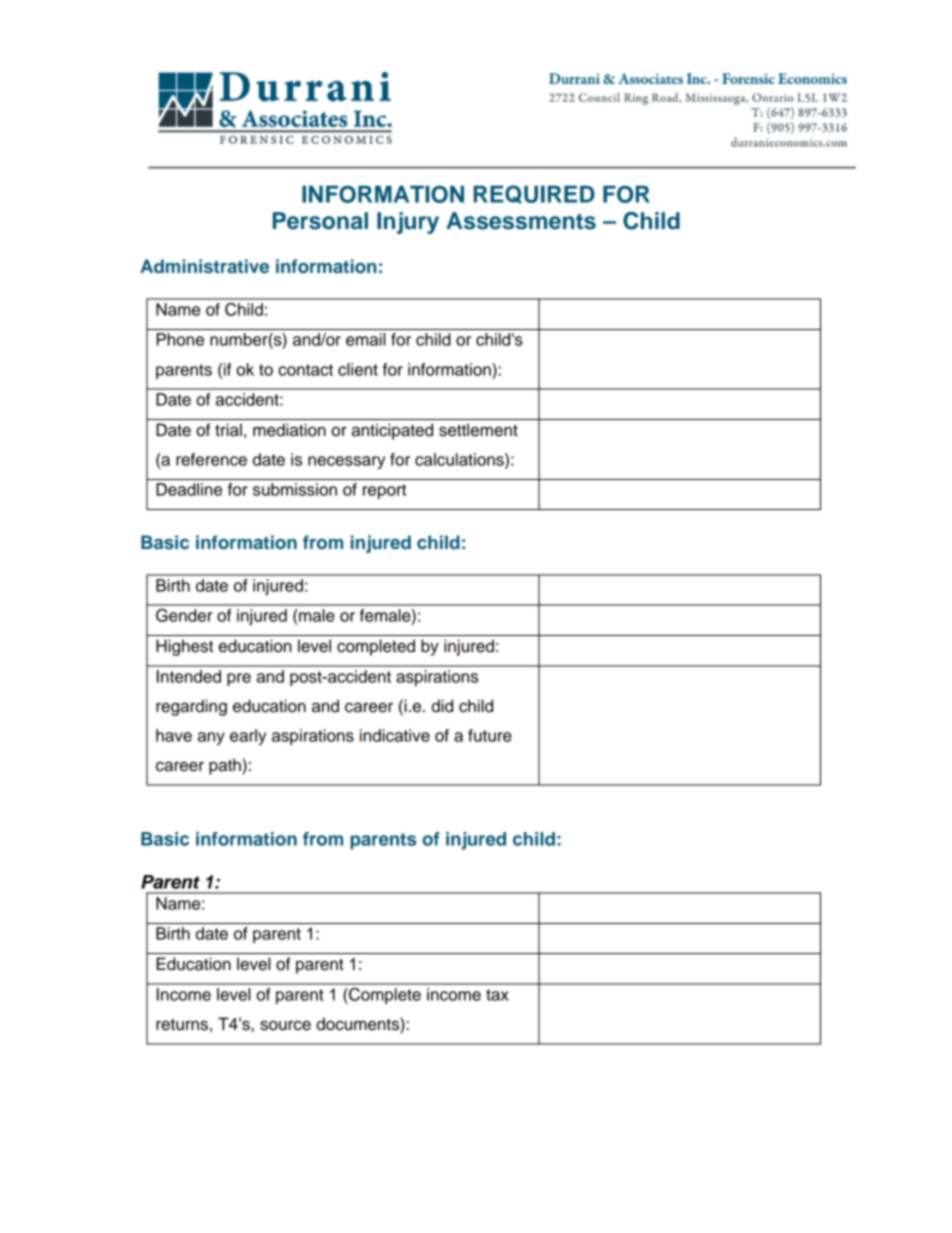 The height and width of the screenshot is (1233, 952). Describe the element at coordinates (184, 615) in the screenshot. I see `Gender` at that location.
